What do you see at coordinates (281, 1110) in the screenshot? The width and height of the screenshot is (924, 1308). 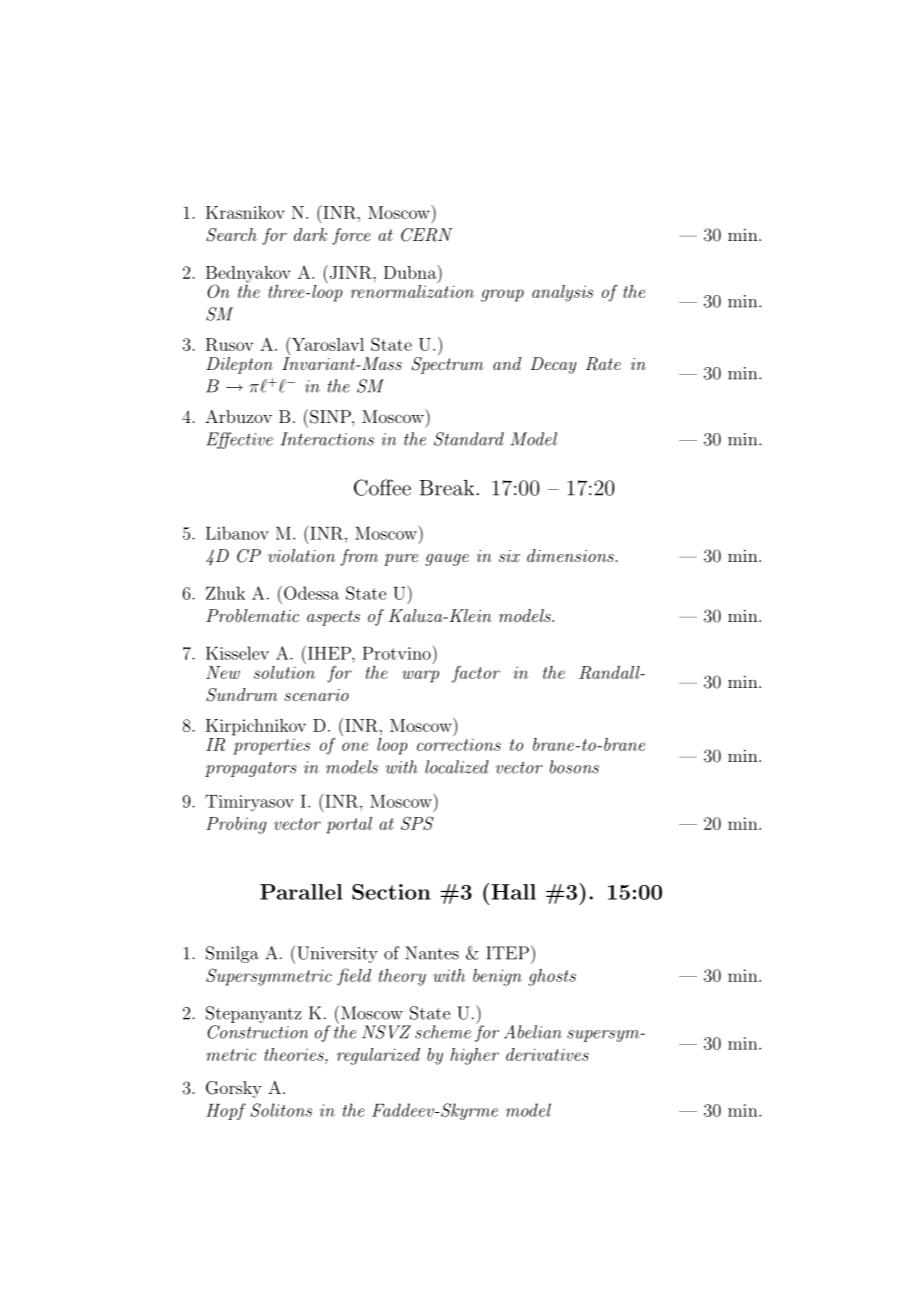 I see `Solitons` at bounding box center [281, 1110].
